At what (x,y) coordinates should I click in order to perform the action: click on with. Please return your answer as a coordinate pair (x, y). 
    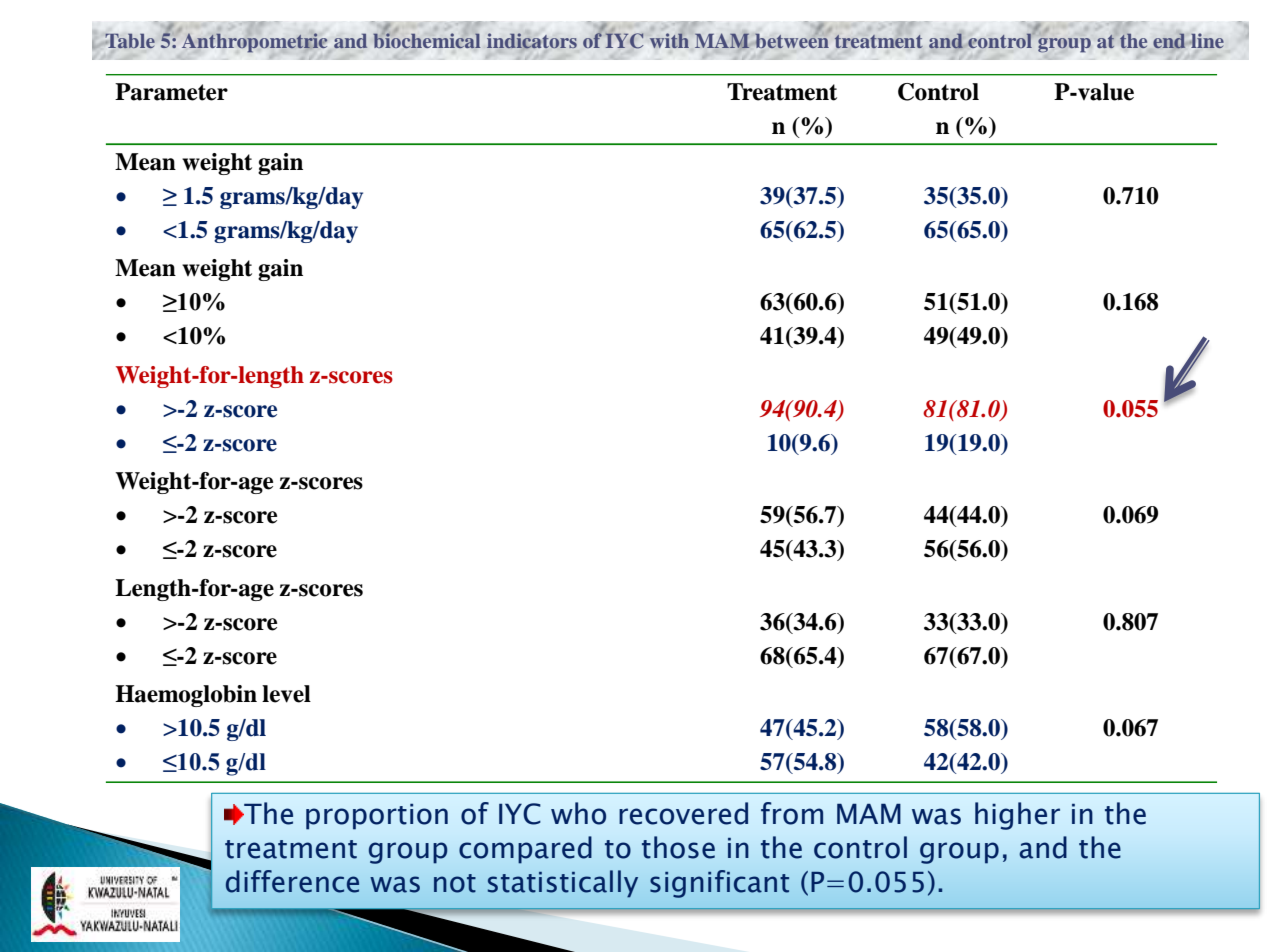
    Looking at the image, I should click on (669, 40).
